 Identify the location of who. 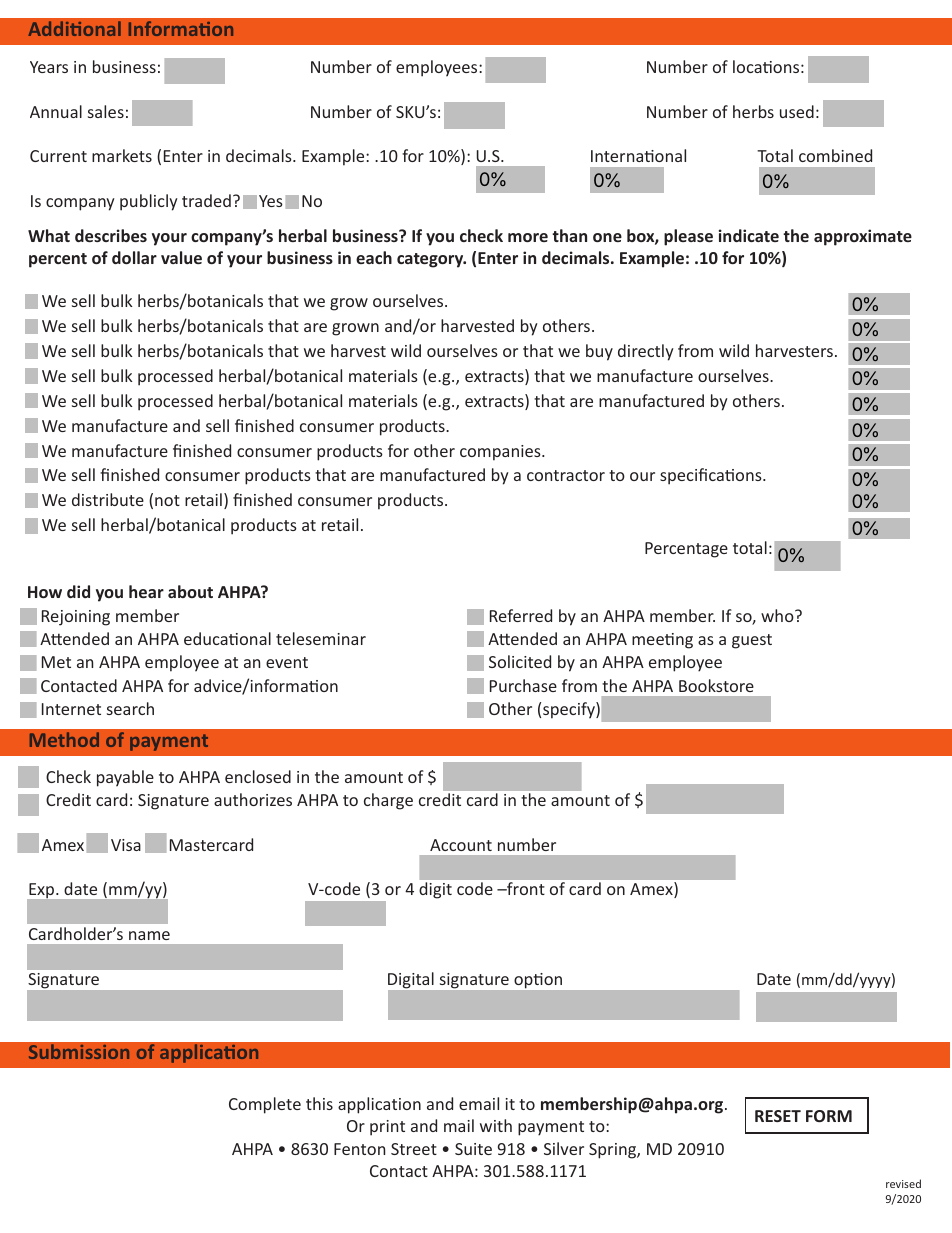
(778, 615).
